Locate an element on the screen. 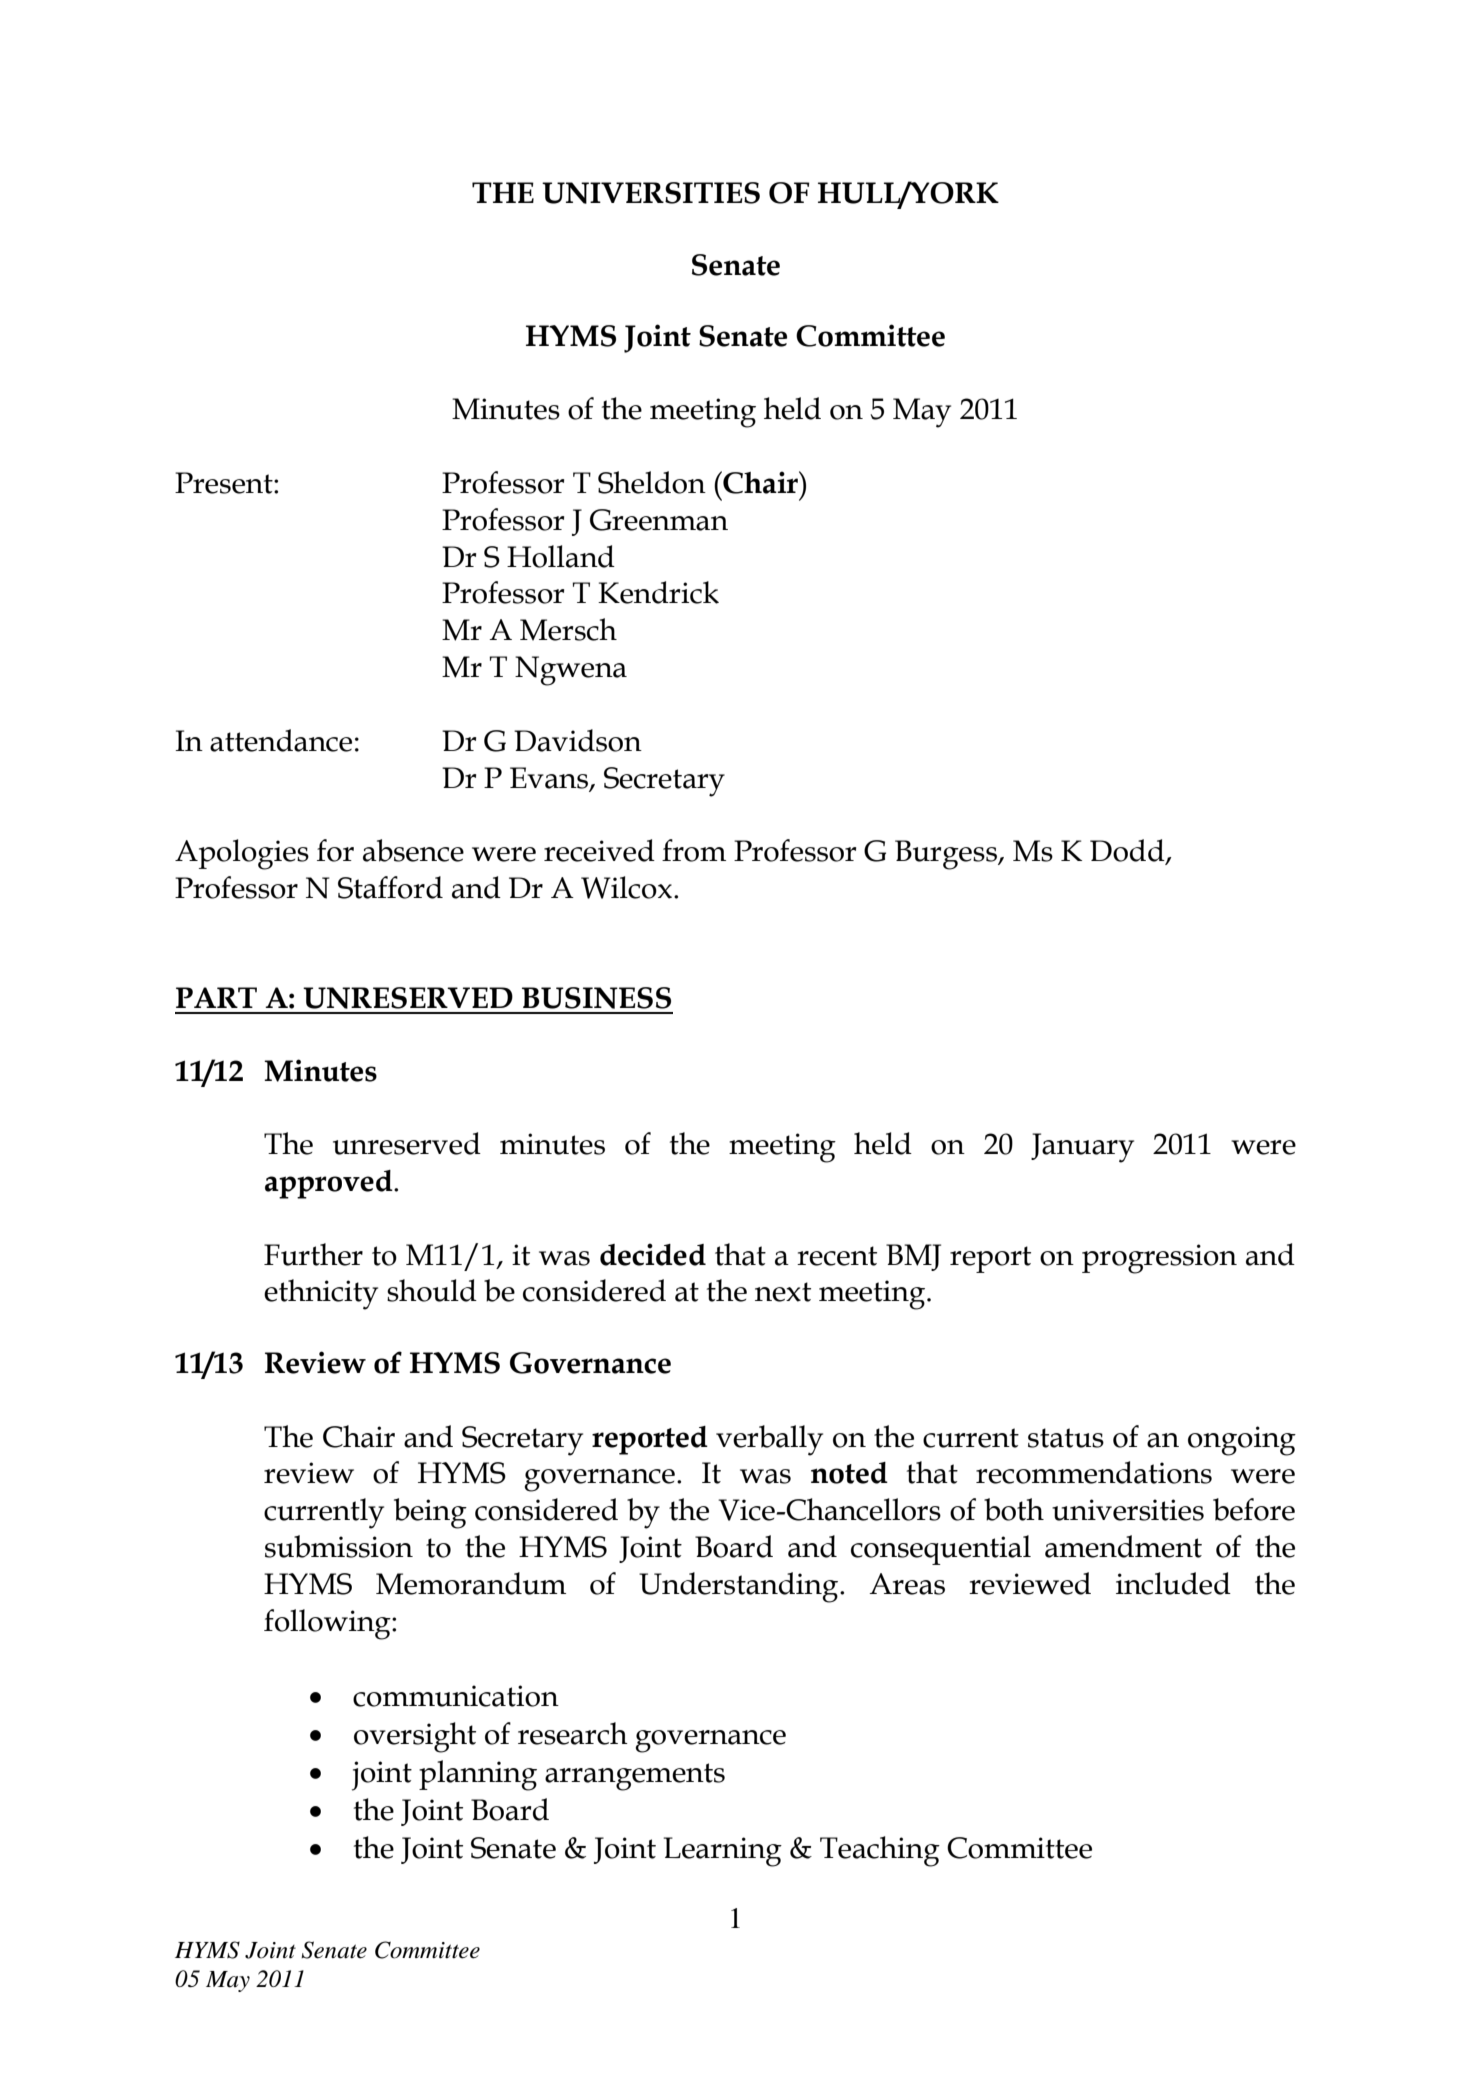 The height and width of the screenshot is (2080, 1471). oversight is located at coordinates (415, 1737).
